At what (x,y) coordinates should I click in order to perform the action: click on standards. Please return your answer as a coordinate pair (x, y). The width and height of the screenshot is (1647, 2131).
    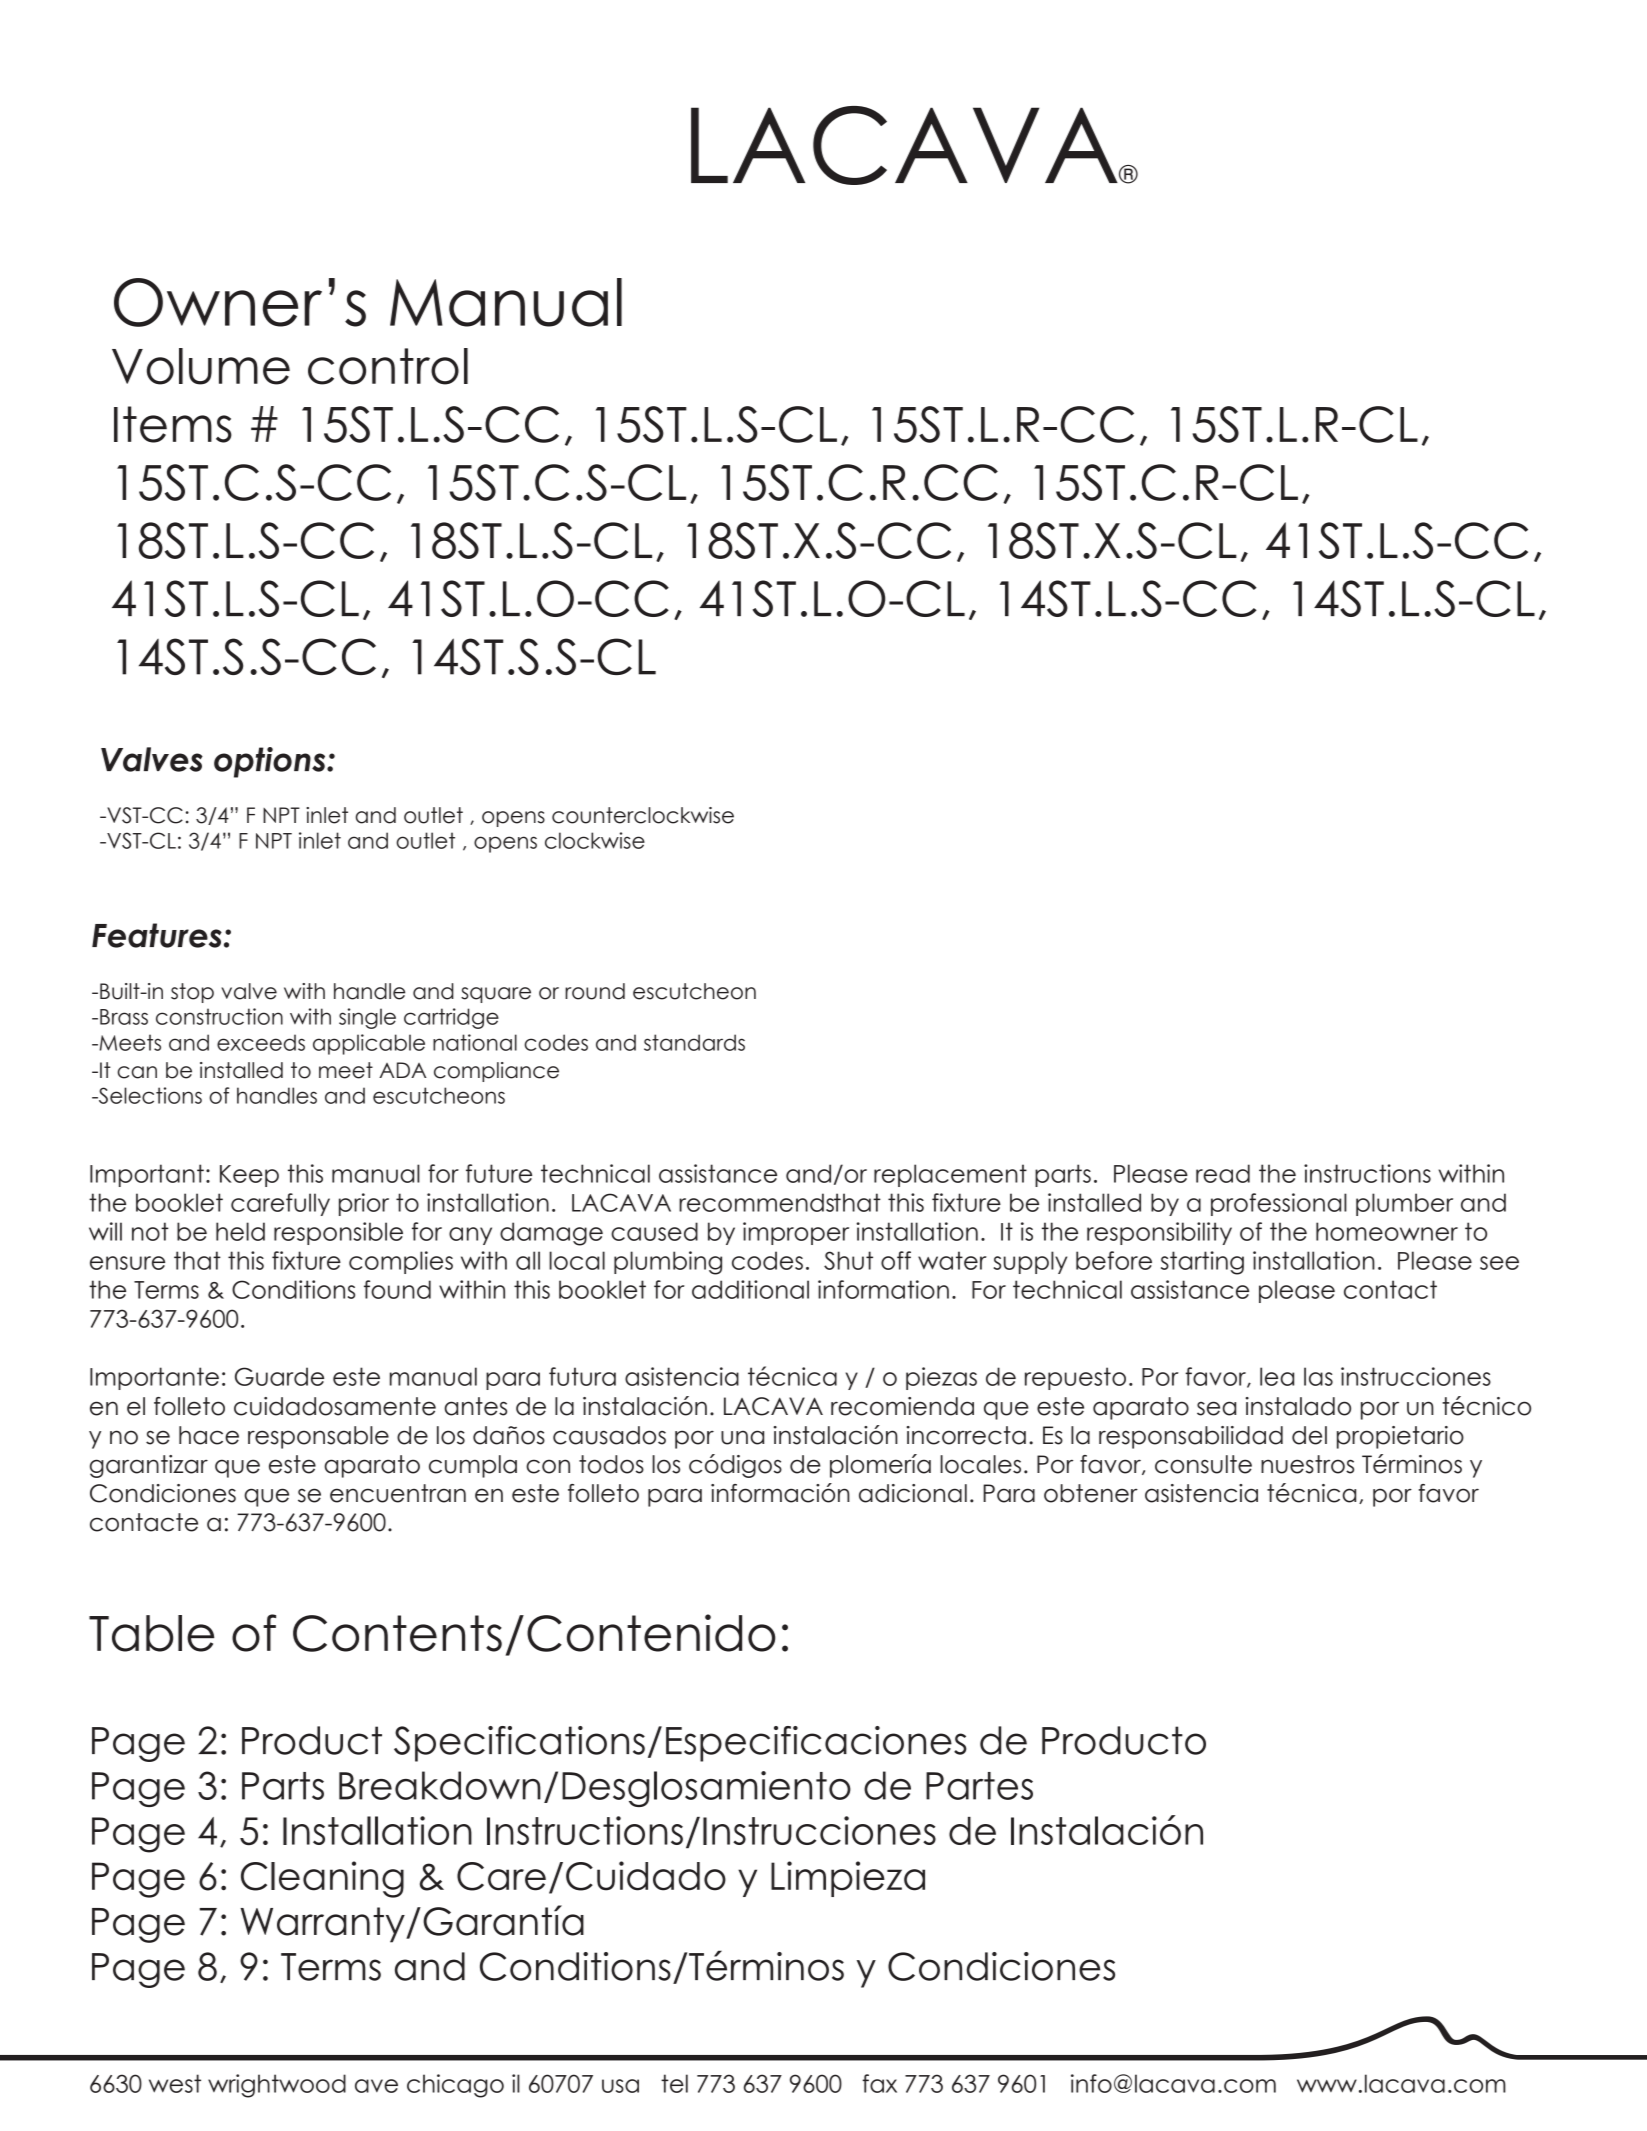
    Looking at the image, I should click on (694, 1042).
